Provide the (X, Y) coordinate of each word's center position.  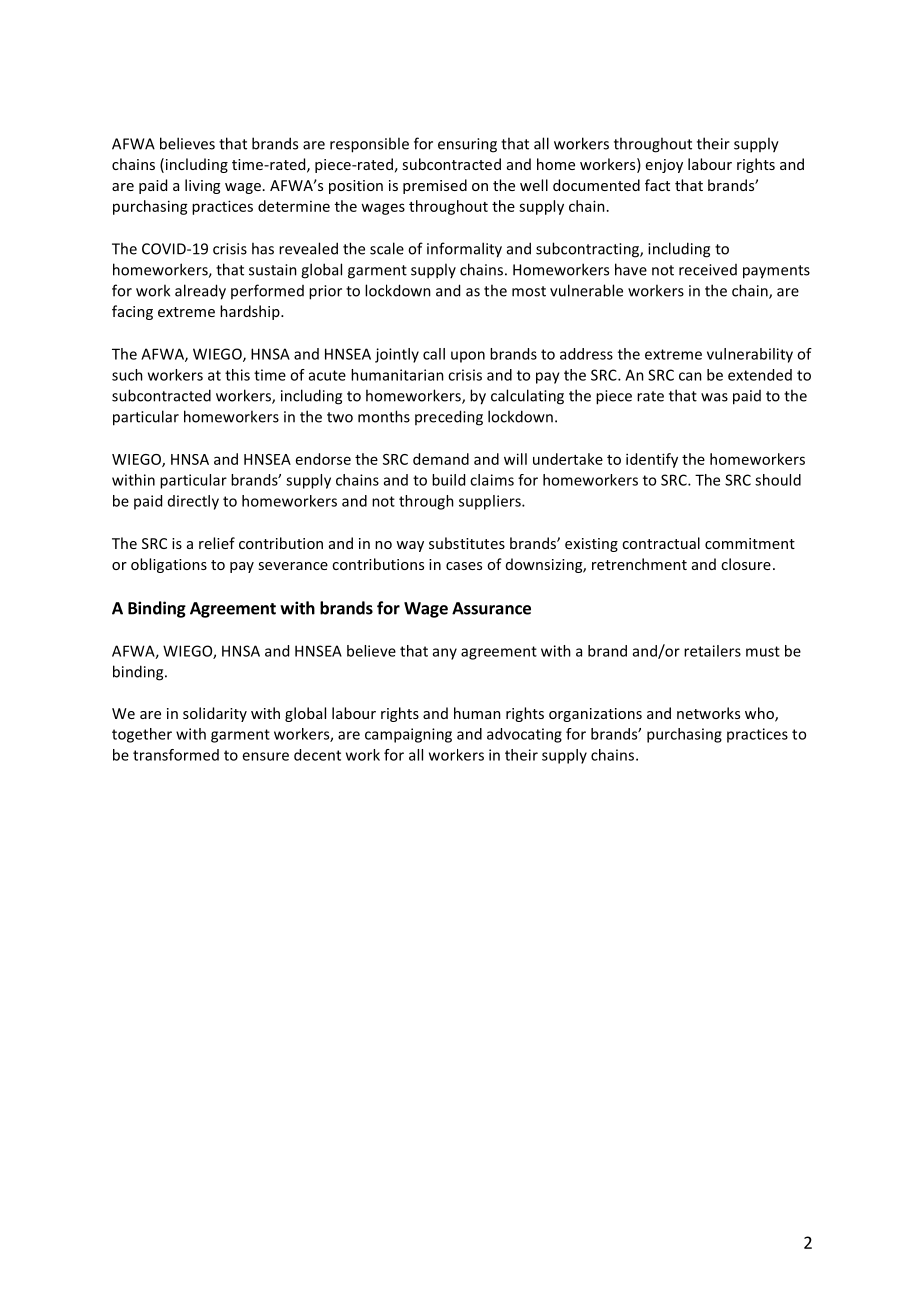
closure (746, 564)
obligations (169, 565)
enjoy (664, 166)
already (200, 292)
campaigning (408, 735)
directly (193, 502)
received (708, 270)
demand (441, 459)
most (529, 291)
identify (652, 460)
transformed (176, 755)
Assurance (491, 608)
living (202, 186)
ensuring (467, 145)
